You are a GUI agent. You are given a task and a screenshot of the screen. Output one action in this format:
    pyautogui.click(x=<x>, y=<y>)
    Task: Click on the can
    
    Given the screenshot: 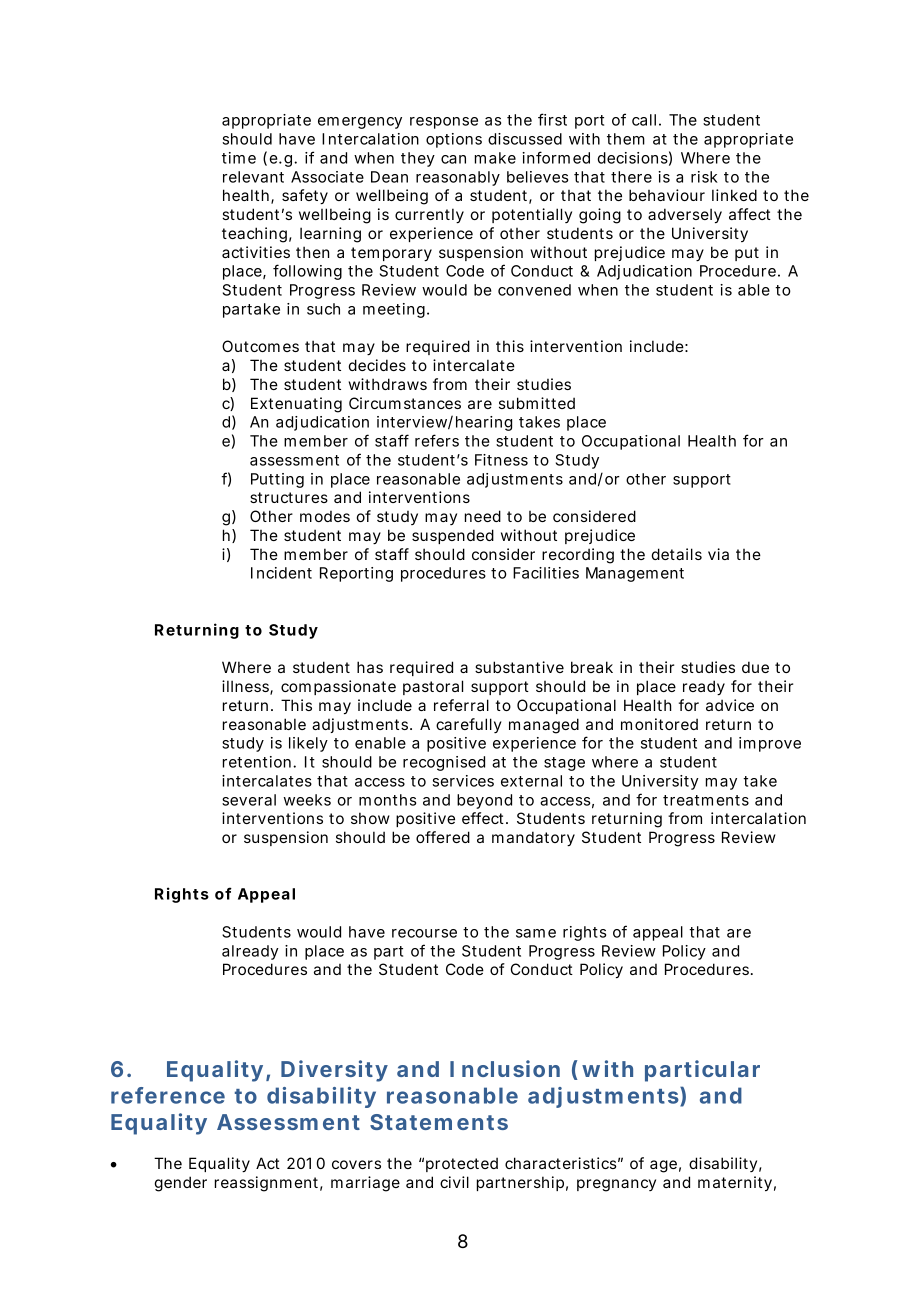 What is the action you would take?
    pyautogui.click(x=453, y=159)
